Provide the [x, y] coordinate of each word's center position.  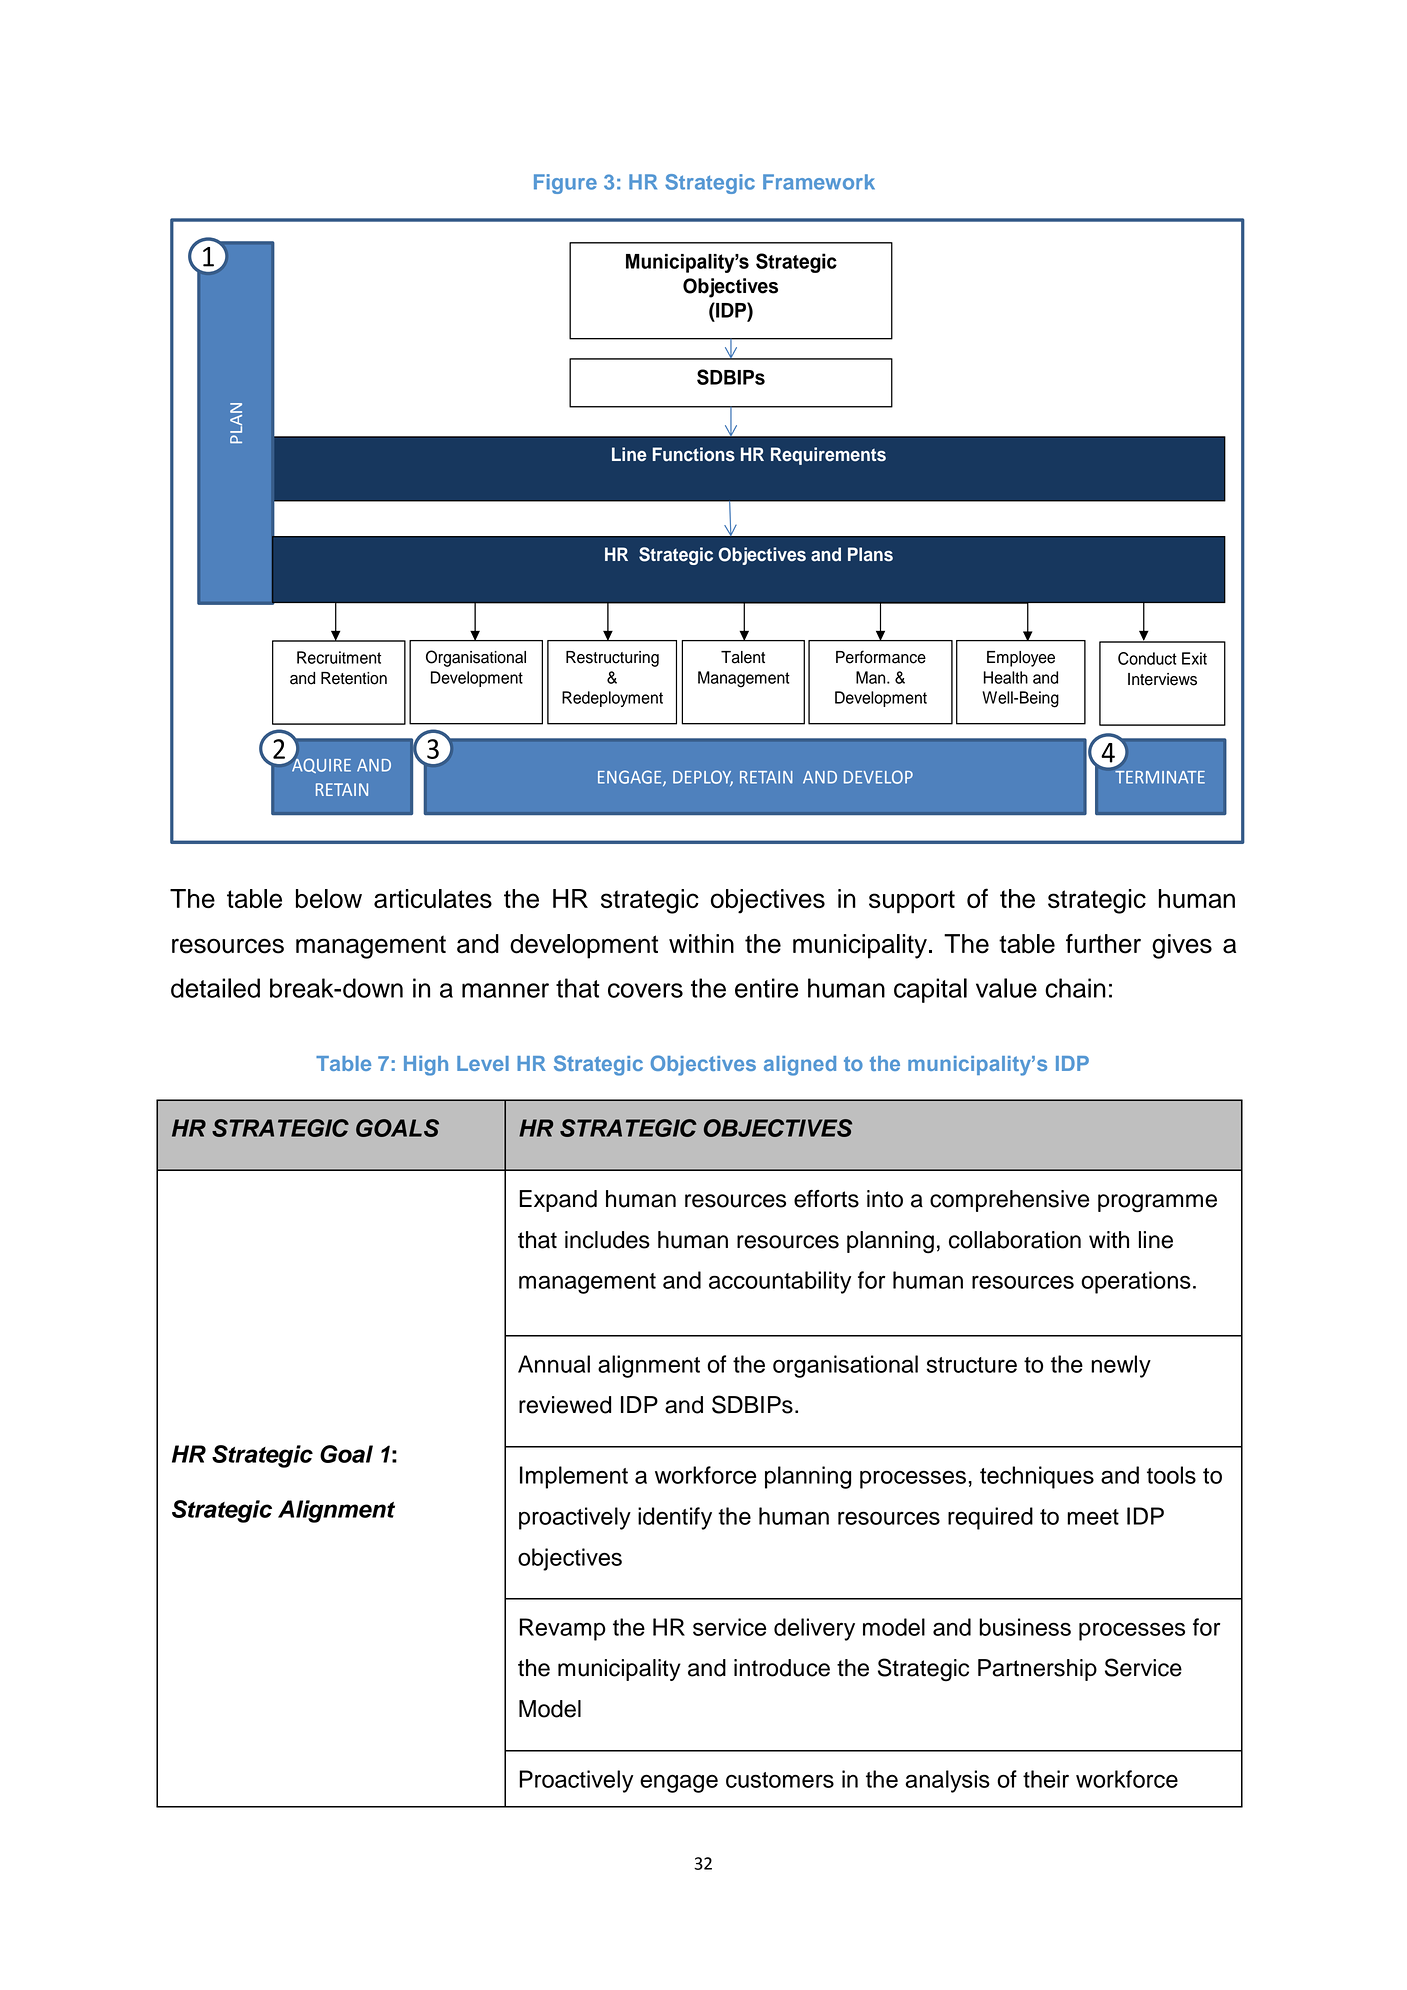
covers [645, 990]
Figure [565, 184]
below [329, 898]
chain [1075, 988]
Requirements [828, 456]
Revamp [563, 1629]
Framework [819, 182]
